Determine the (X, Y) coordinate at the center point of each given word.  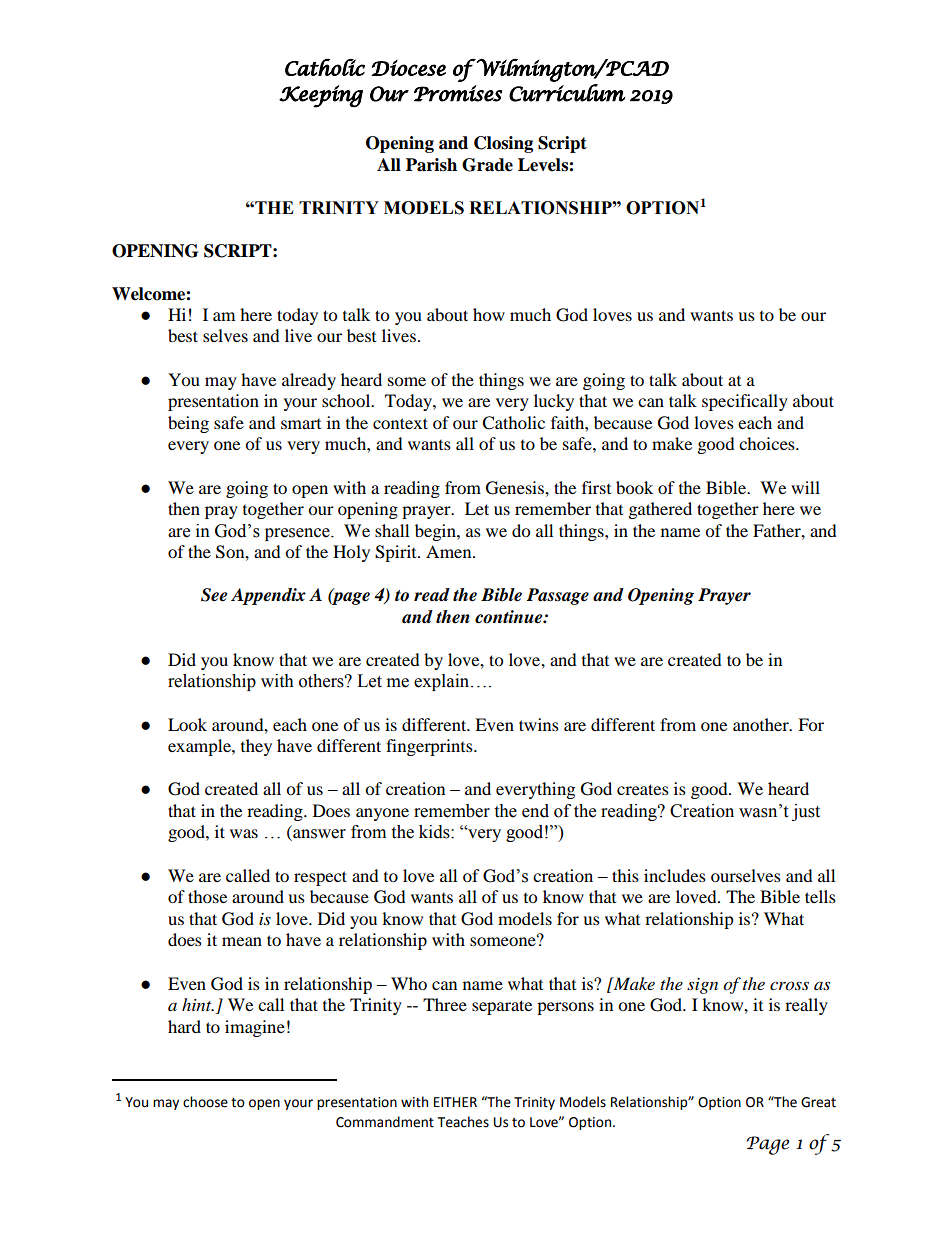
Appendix (268, 596)
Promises (458, 93)
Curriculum (567, 93)
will (805, 487)
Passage (557, 596)
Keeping (321, 96)
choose (205, 1102)
